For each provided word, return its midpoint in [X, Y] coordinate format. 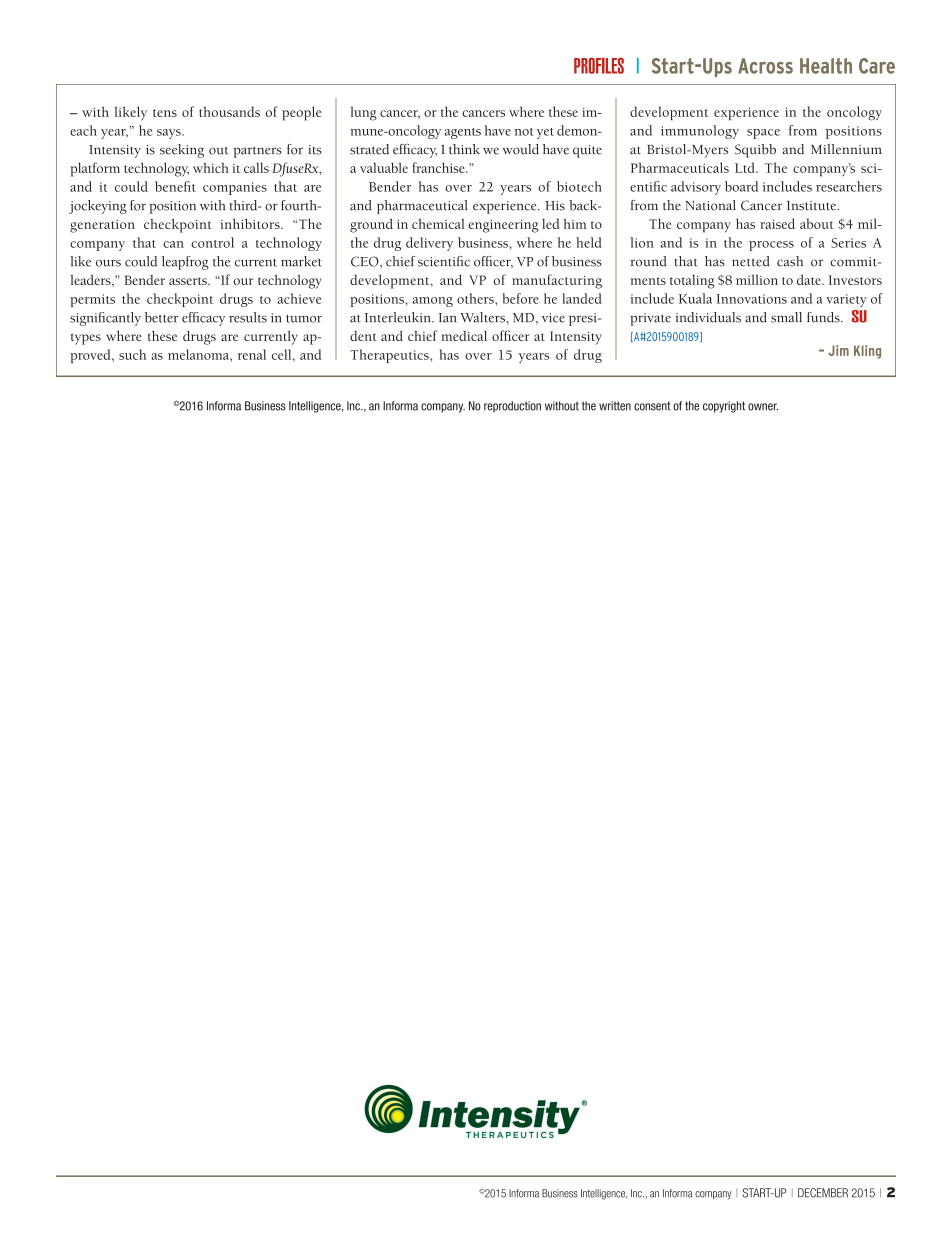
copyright [724, 407]
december [823, 1193]
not [523, 132]
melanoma [199, 354]
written [615, 406]
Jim [838, 350]
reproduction [512, 407]
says [170, 134]
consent [652, 406]
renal [252, 354]
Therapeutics [390, 356]
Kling [867, 352]
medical [464, 336]
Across [765, 66]
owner [763, 407]
